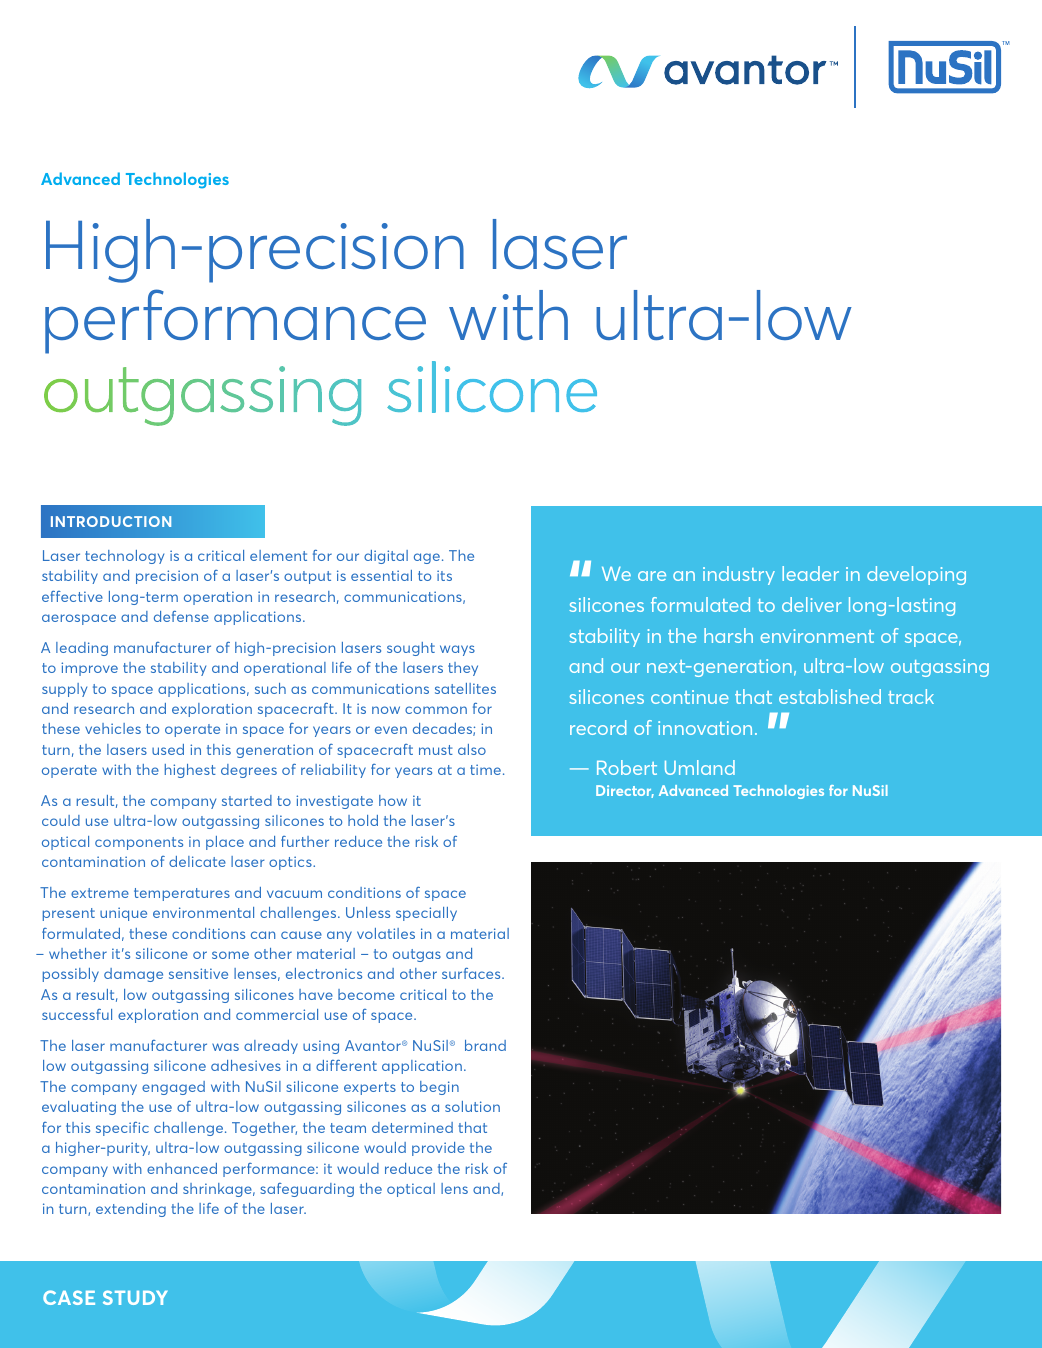 The image size is (1042, 1348). Describe the element at coordinates (135, 1297) in the page. I see `STUDY` at that location.
